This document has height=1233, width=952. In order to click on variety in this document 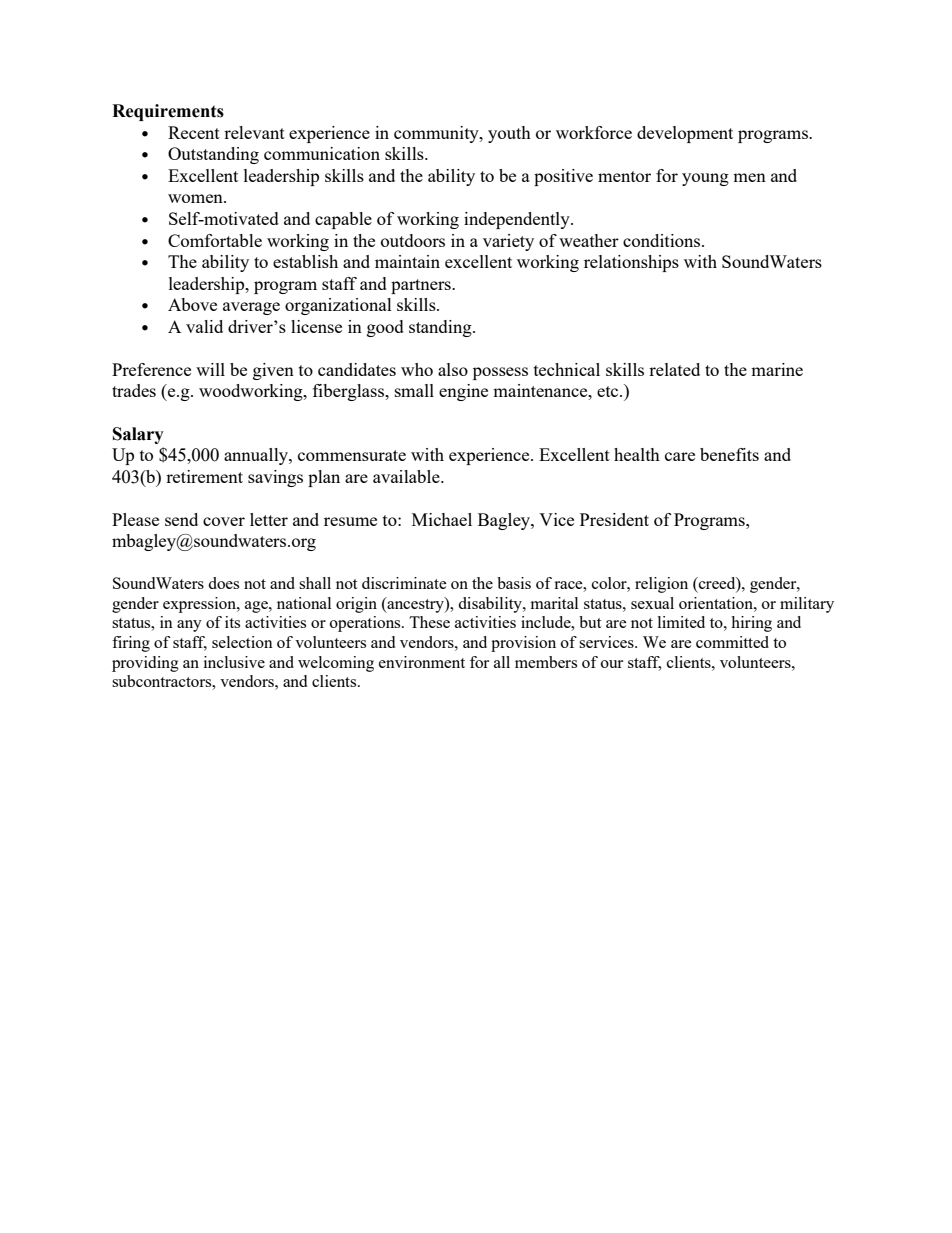, I will do `click(508, 242)`.
